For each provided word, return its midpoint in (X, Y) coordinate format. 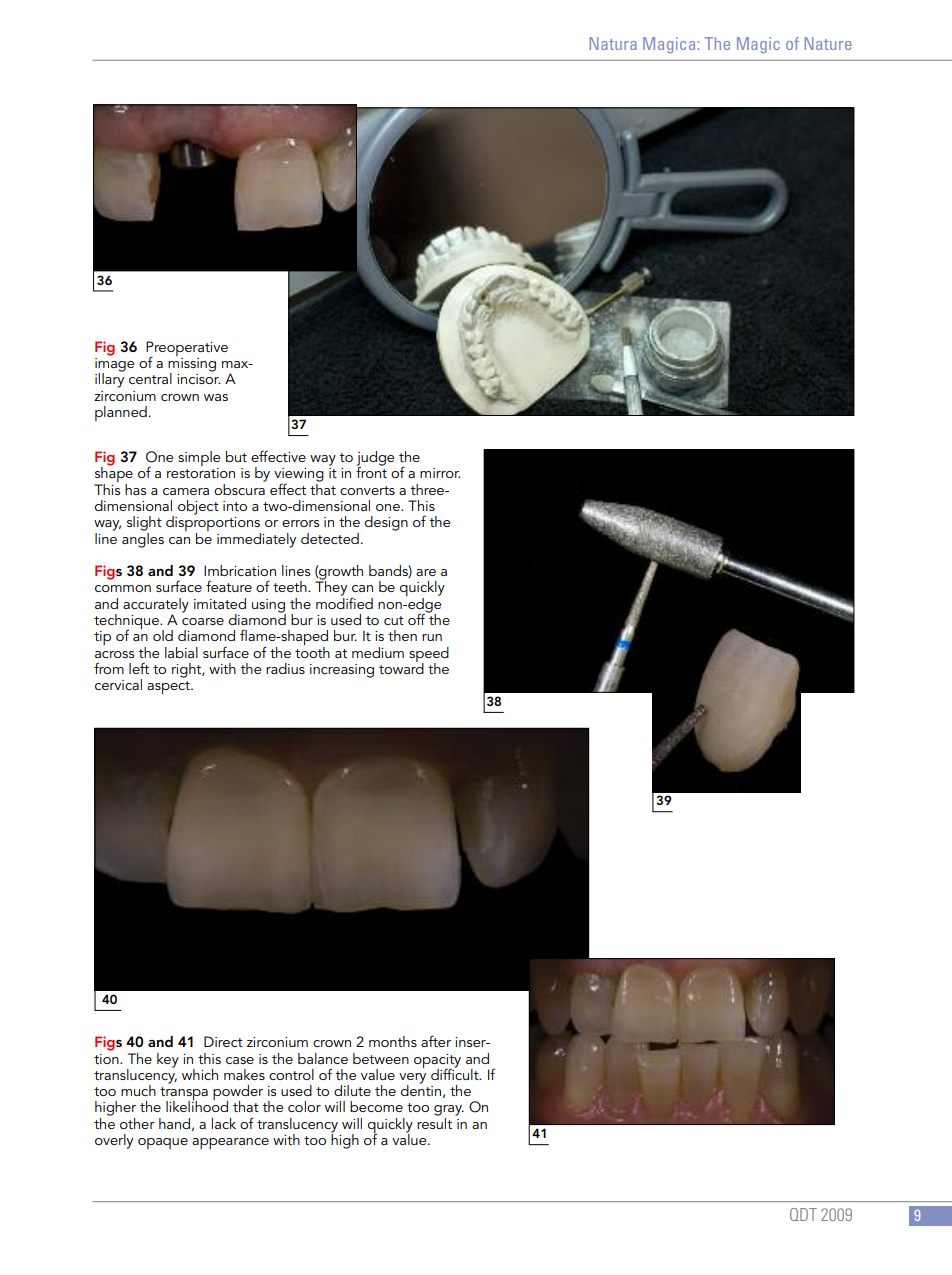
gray (449, 1110)
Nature (828, 43)
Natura (613, 43)
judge (375, 459)
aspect (169, 687)
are (426, 572)
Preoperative (187, 349)
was (216, 397)
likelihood (197, 1105)
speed (429, 655)
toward (401, 667)
